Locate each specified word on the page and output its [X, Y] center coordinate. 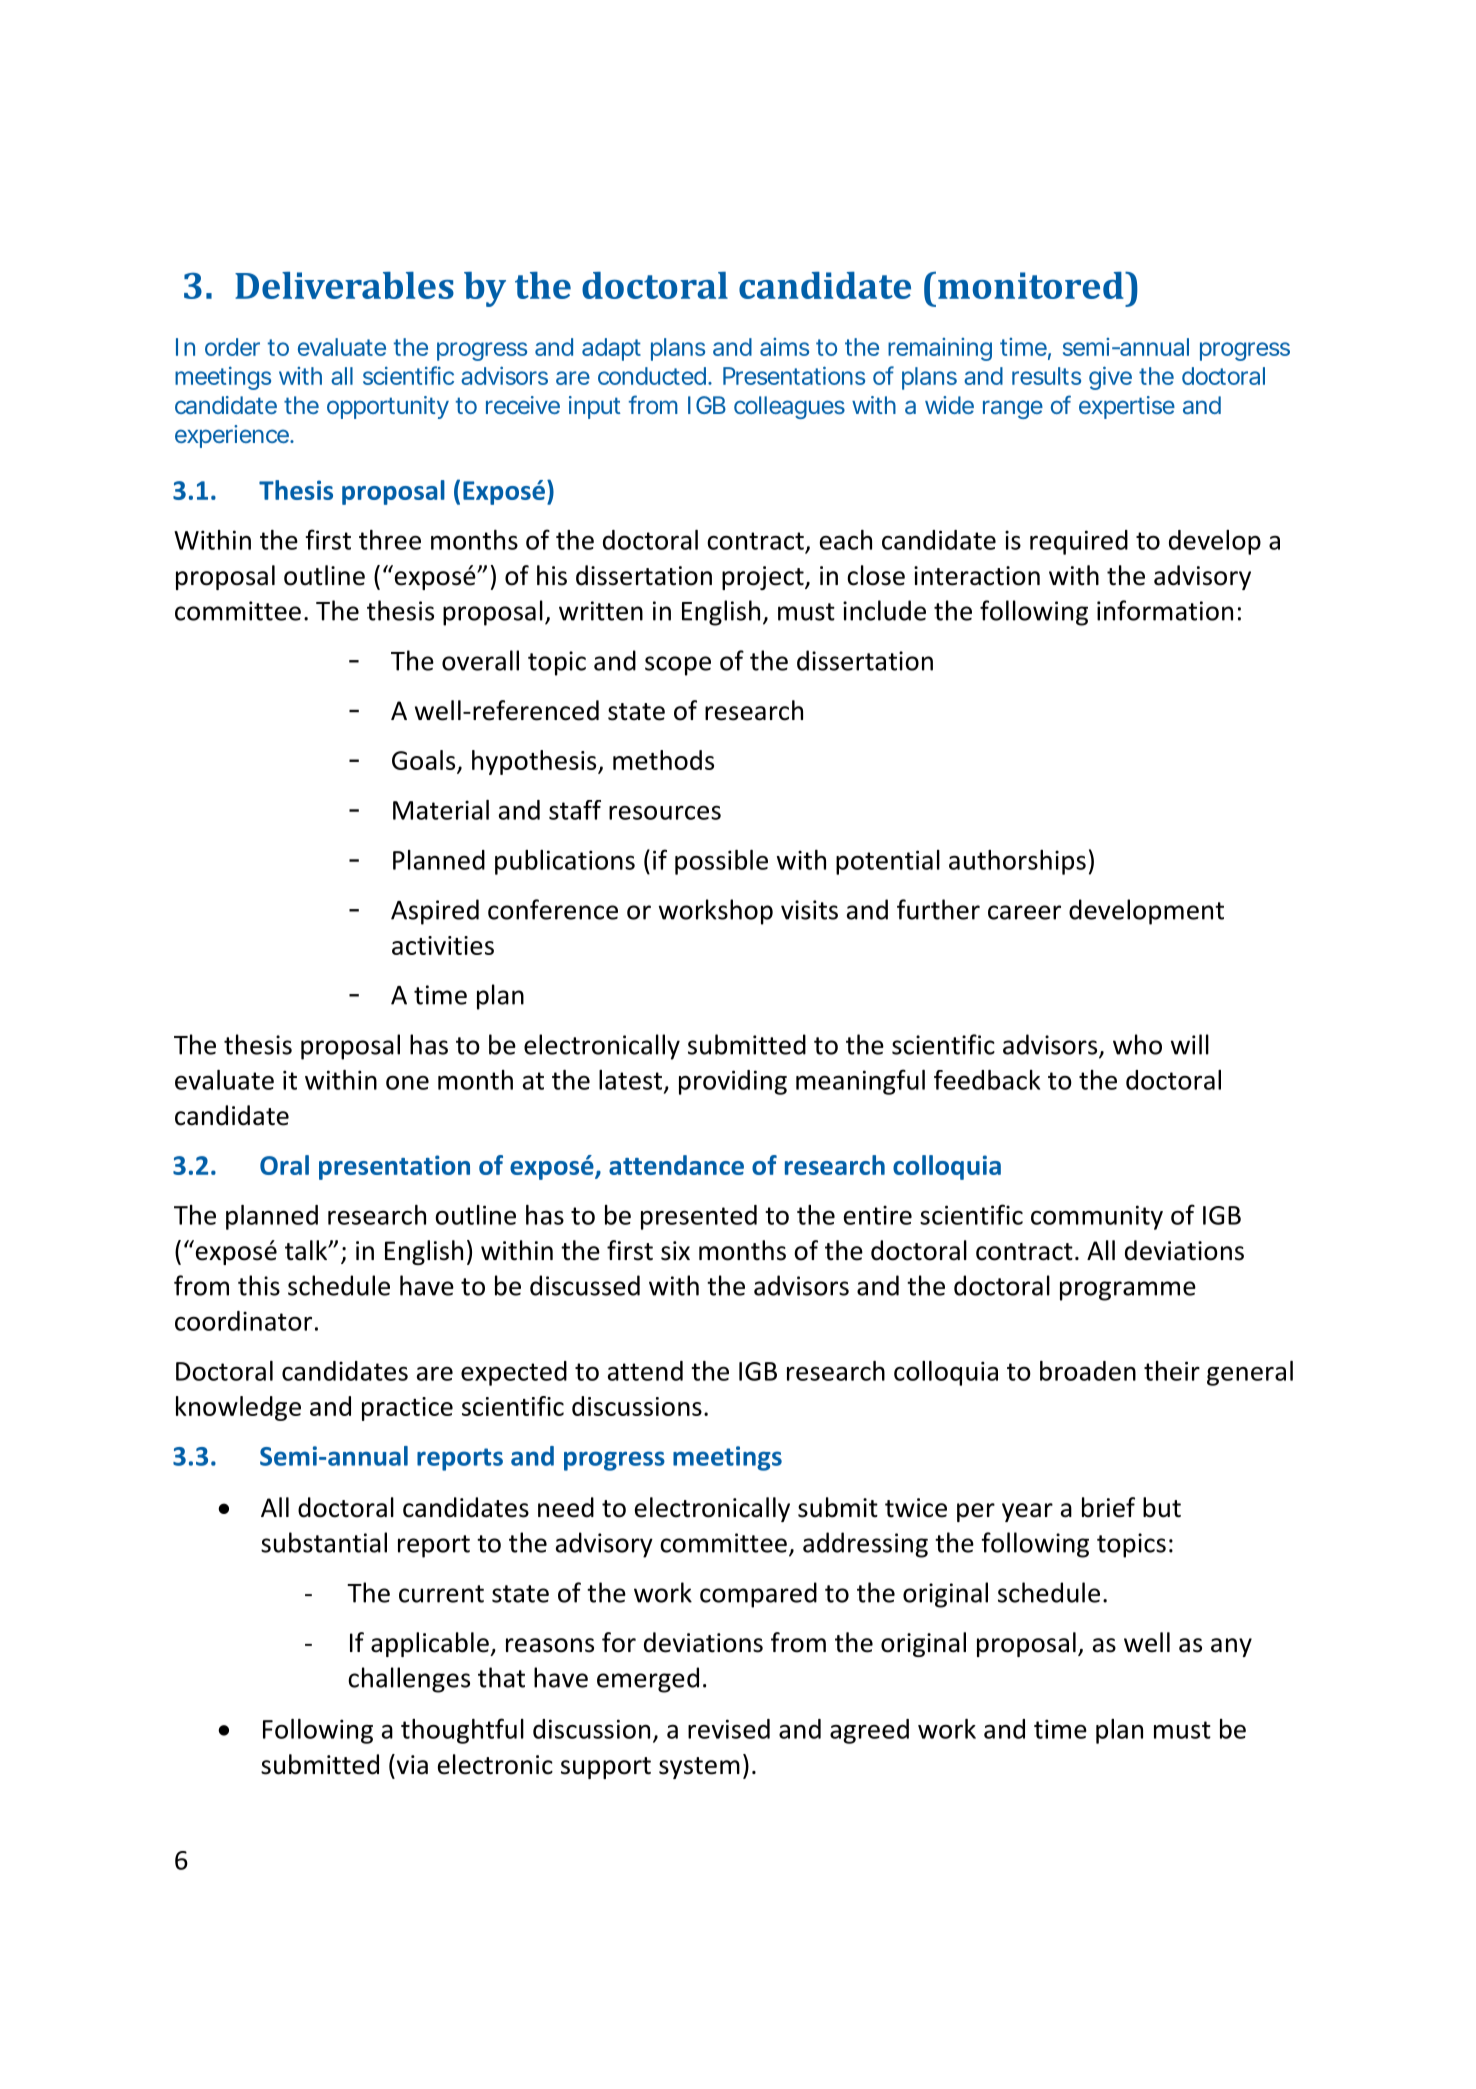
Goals [423, 760]
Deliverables [344, 285]
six [675, 1251]
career [1024, 912]
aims [784, 347]
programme [1128, 1291]
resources [665, 812]
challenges [409, 1680]
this [259, 1285]
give [1110, 378]
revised [729, 1729]
